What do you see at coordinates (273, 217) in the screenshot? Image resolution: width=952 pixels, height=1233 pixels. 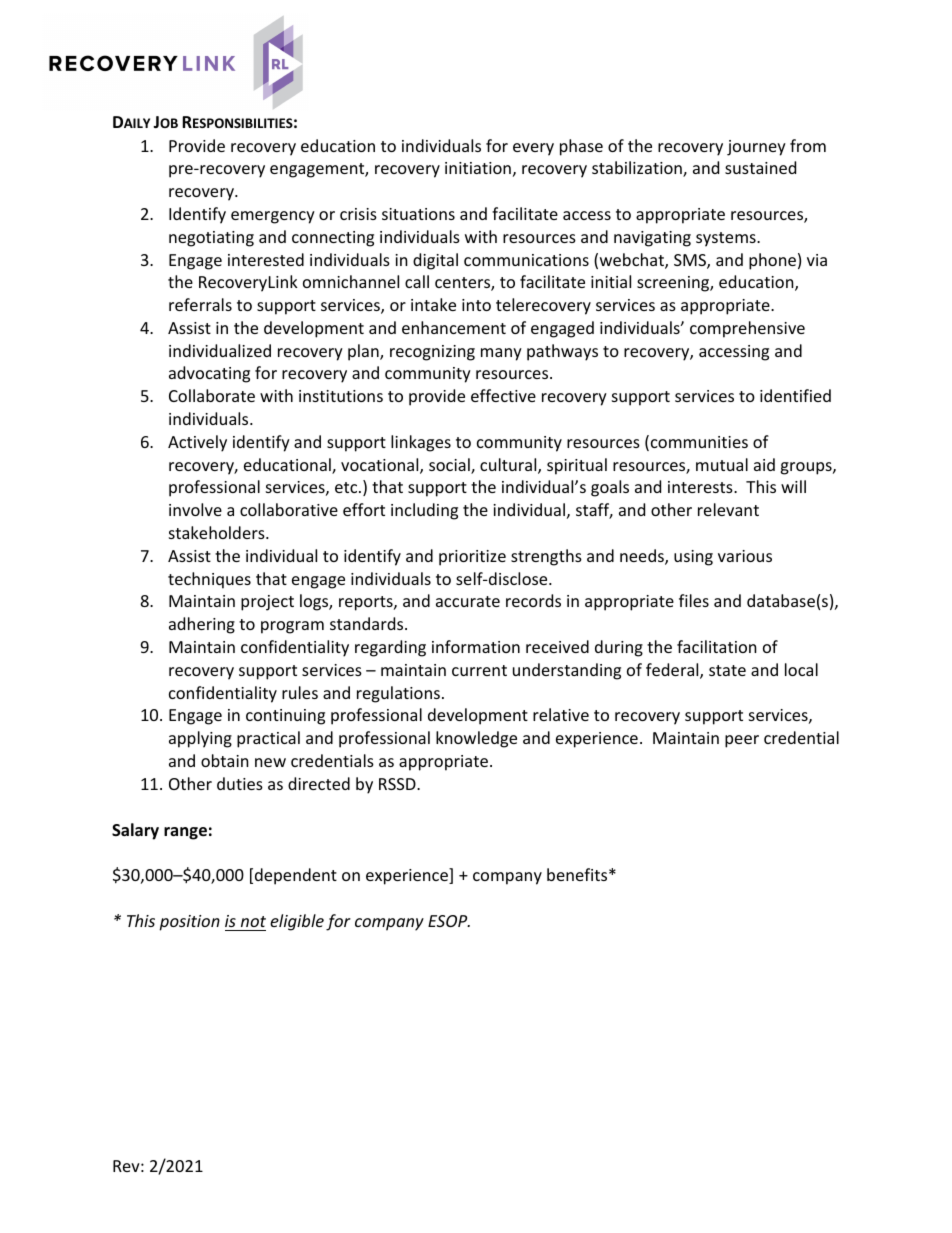 I see `emergency` at bounding box center [273, 217].
